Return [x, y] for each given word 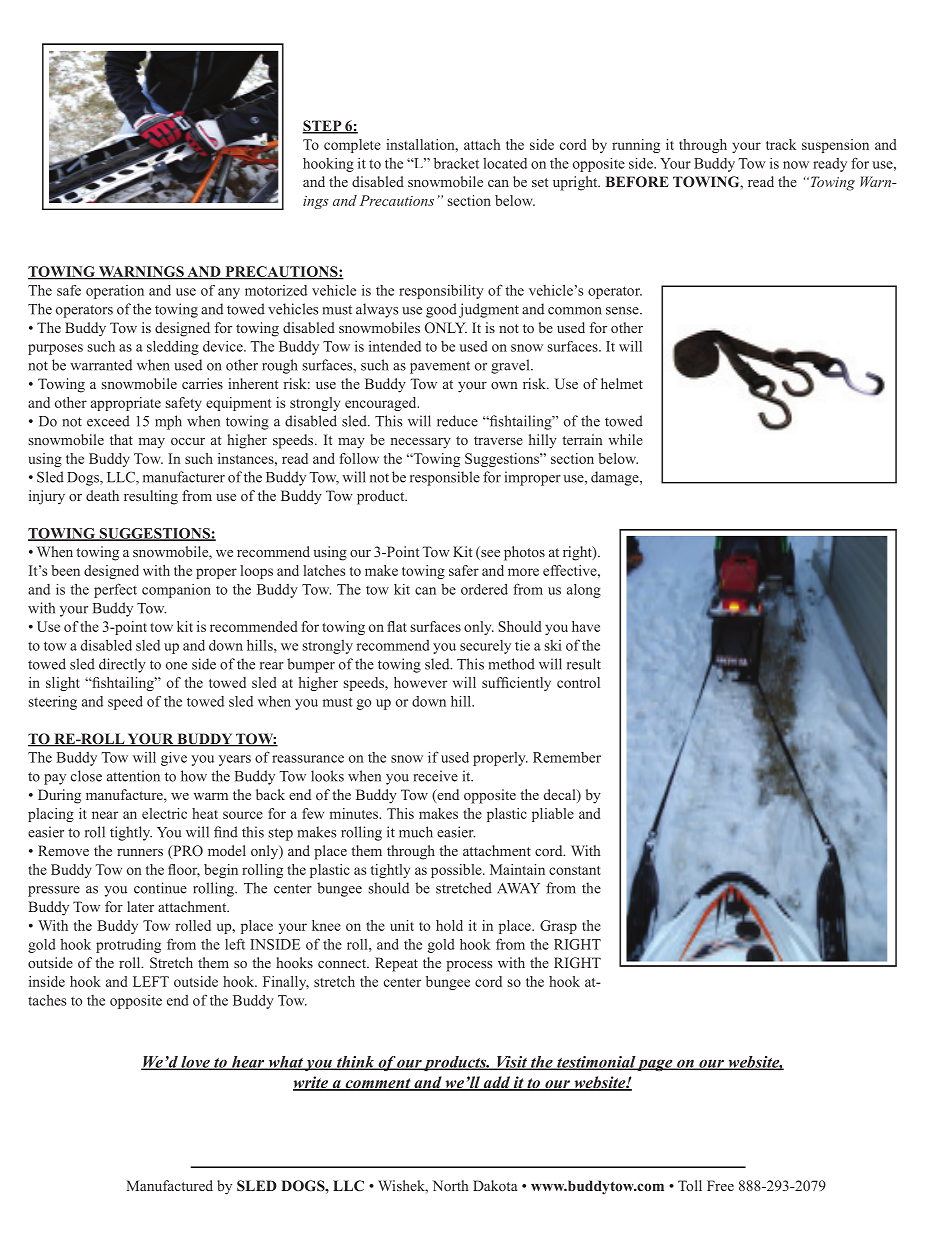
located [505, 163]
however [420, 682]
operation [115, 292]
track [781, 144]
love [195, 1063]
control [578, 682]
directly [122, 665]
